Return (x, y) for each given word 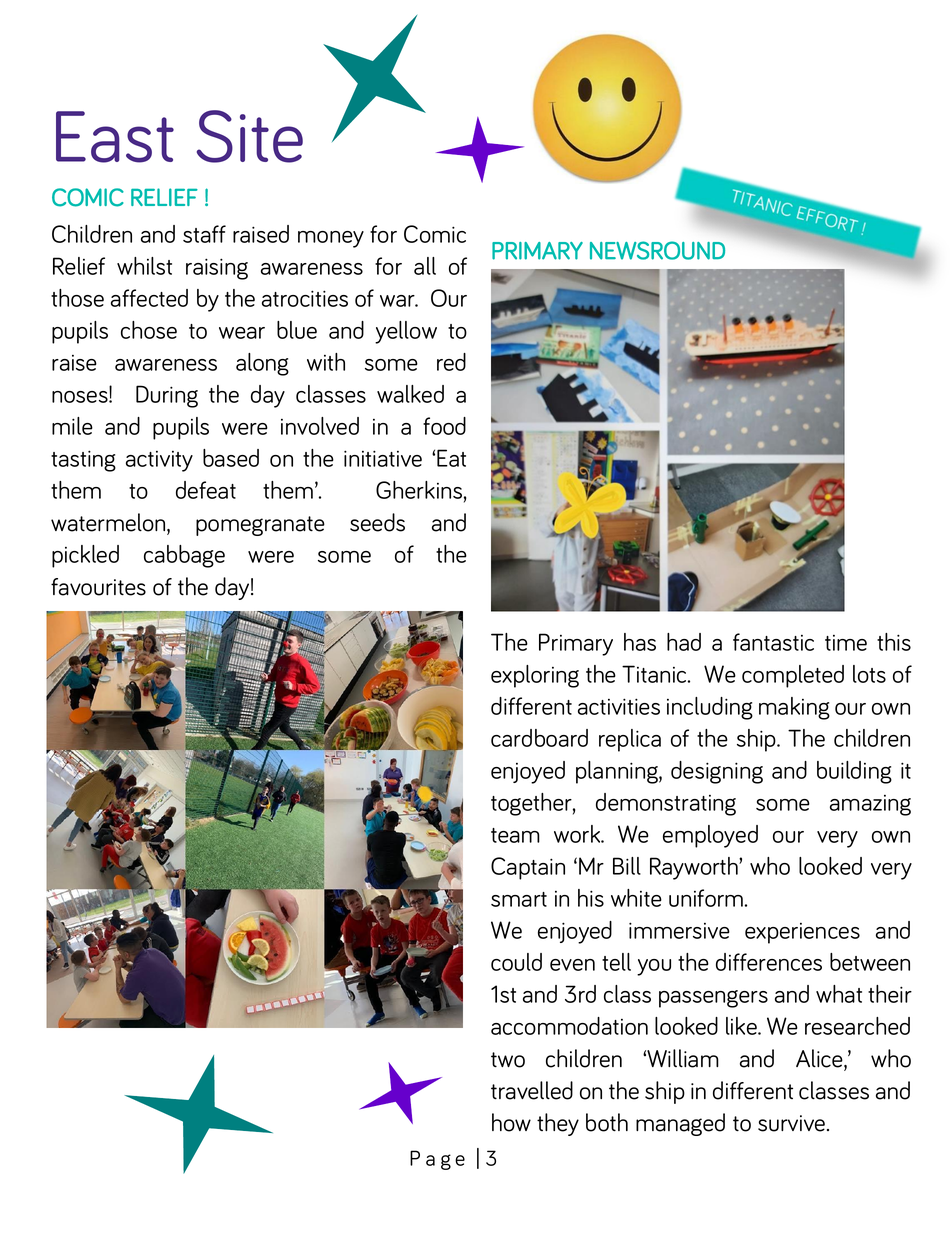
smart (519, 899)
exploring (535, 676)
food (444, 426)
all (425, 266)
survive (793, 1123)
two (508, 1060)
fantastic (773, 642)
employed (710, 836)
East (115, 137)
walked (410, 394)
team (515, 835)
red (451, 362)
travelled (532, 1090)
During (167, 396)
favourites (98, 587)
